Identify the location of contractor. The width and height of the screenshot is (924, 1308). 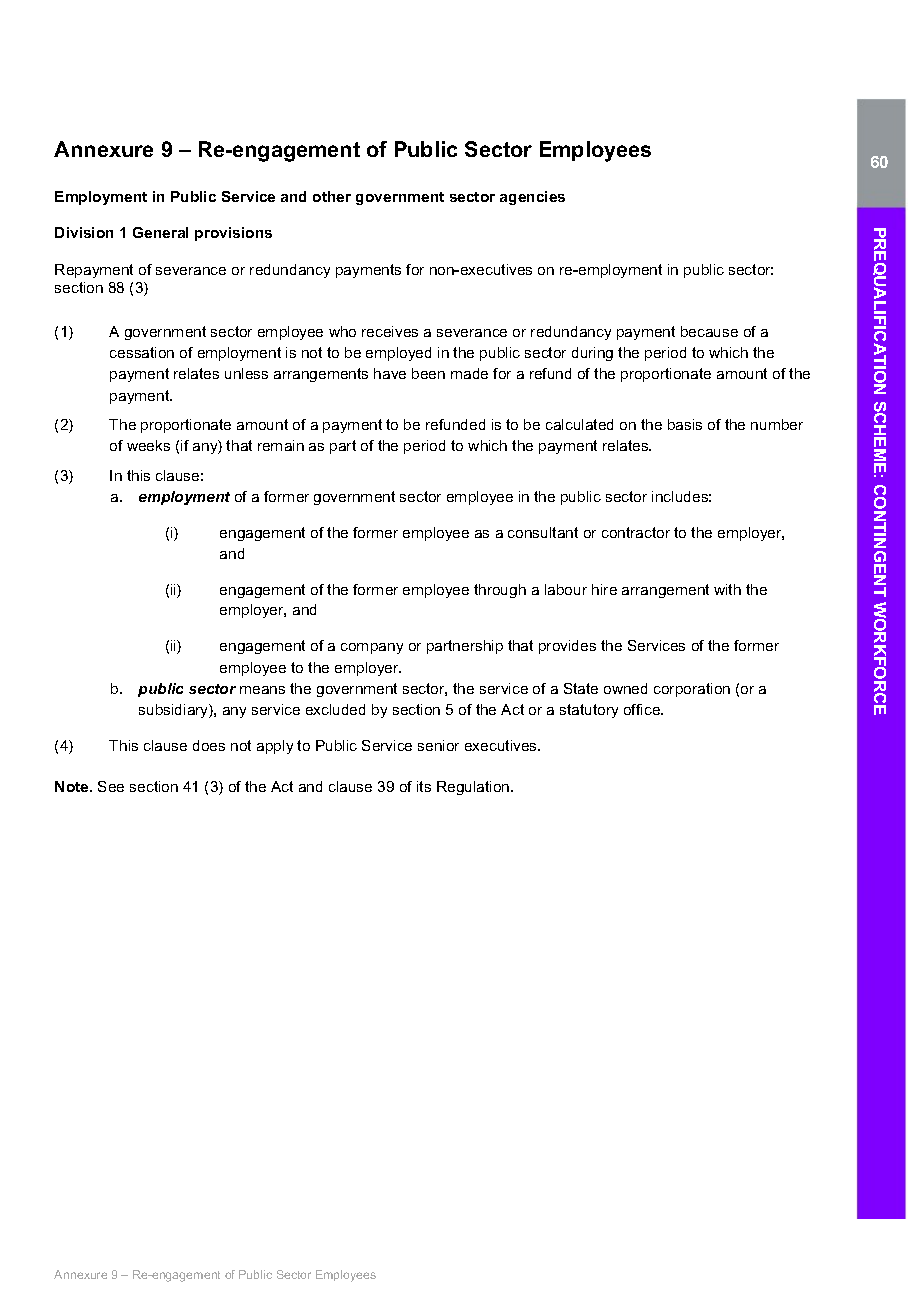
(636, 532).
